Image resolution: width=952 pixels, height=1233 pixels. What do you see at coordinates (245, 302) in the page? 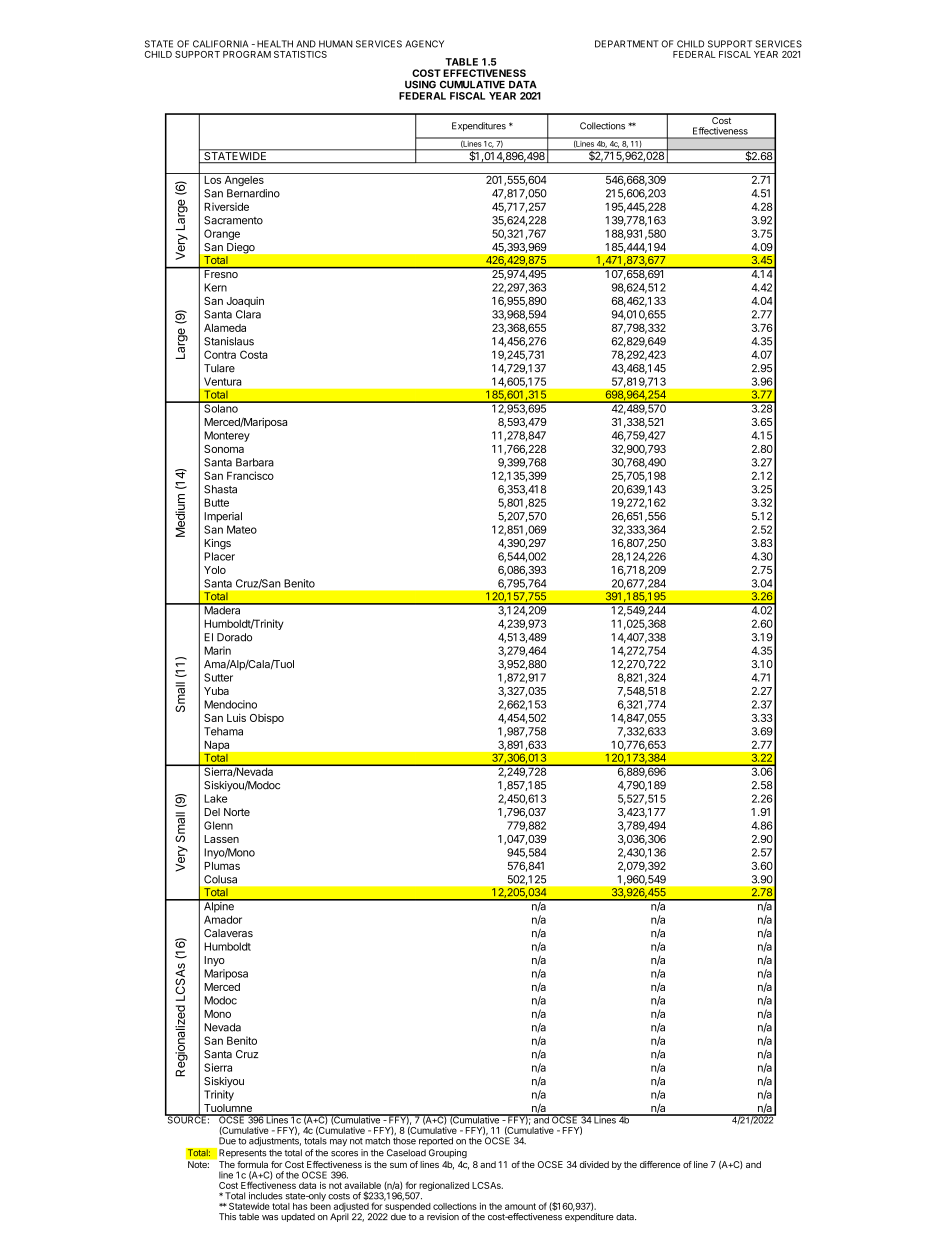
I see `Joaquin` at bounding box center [245, 302].
